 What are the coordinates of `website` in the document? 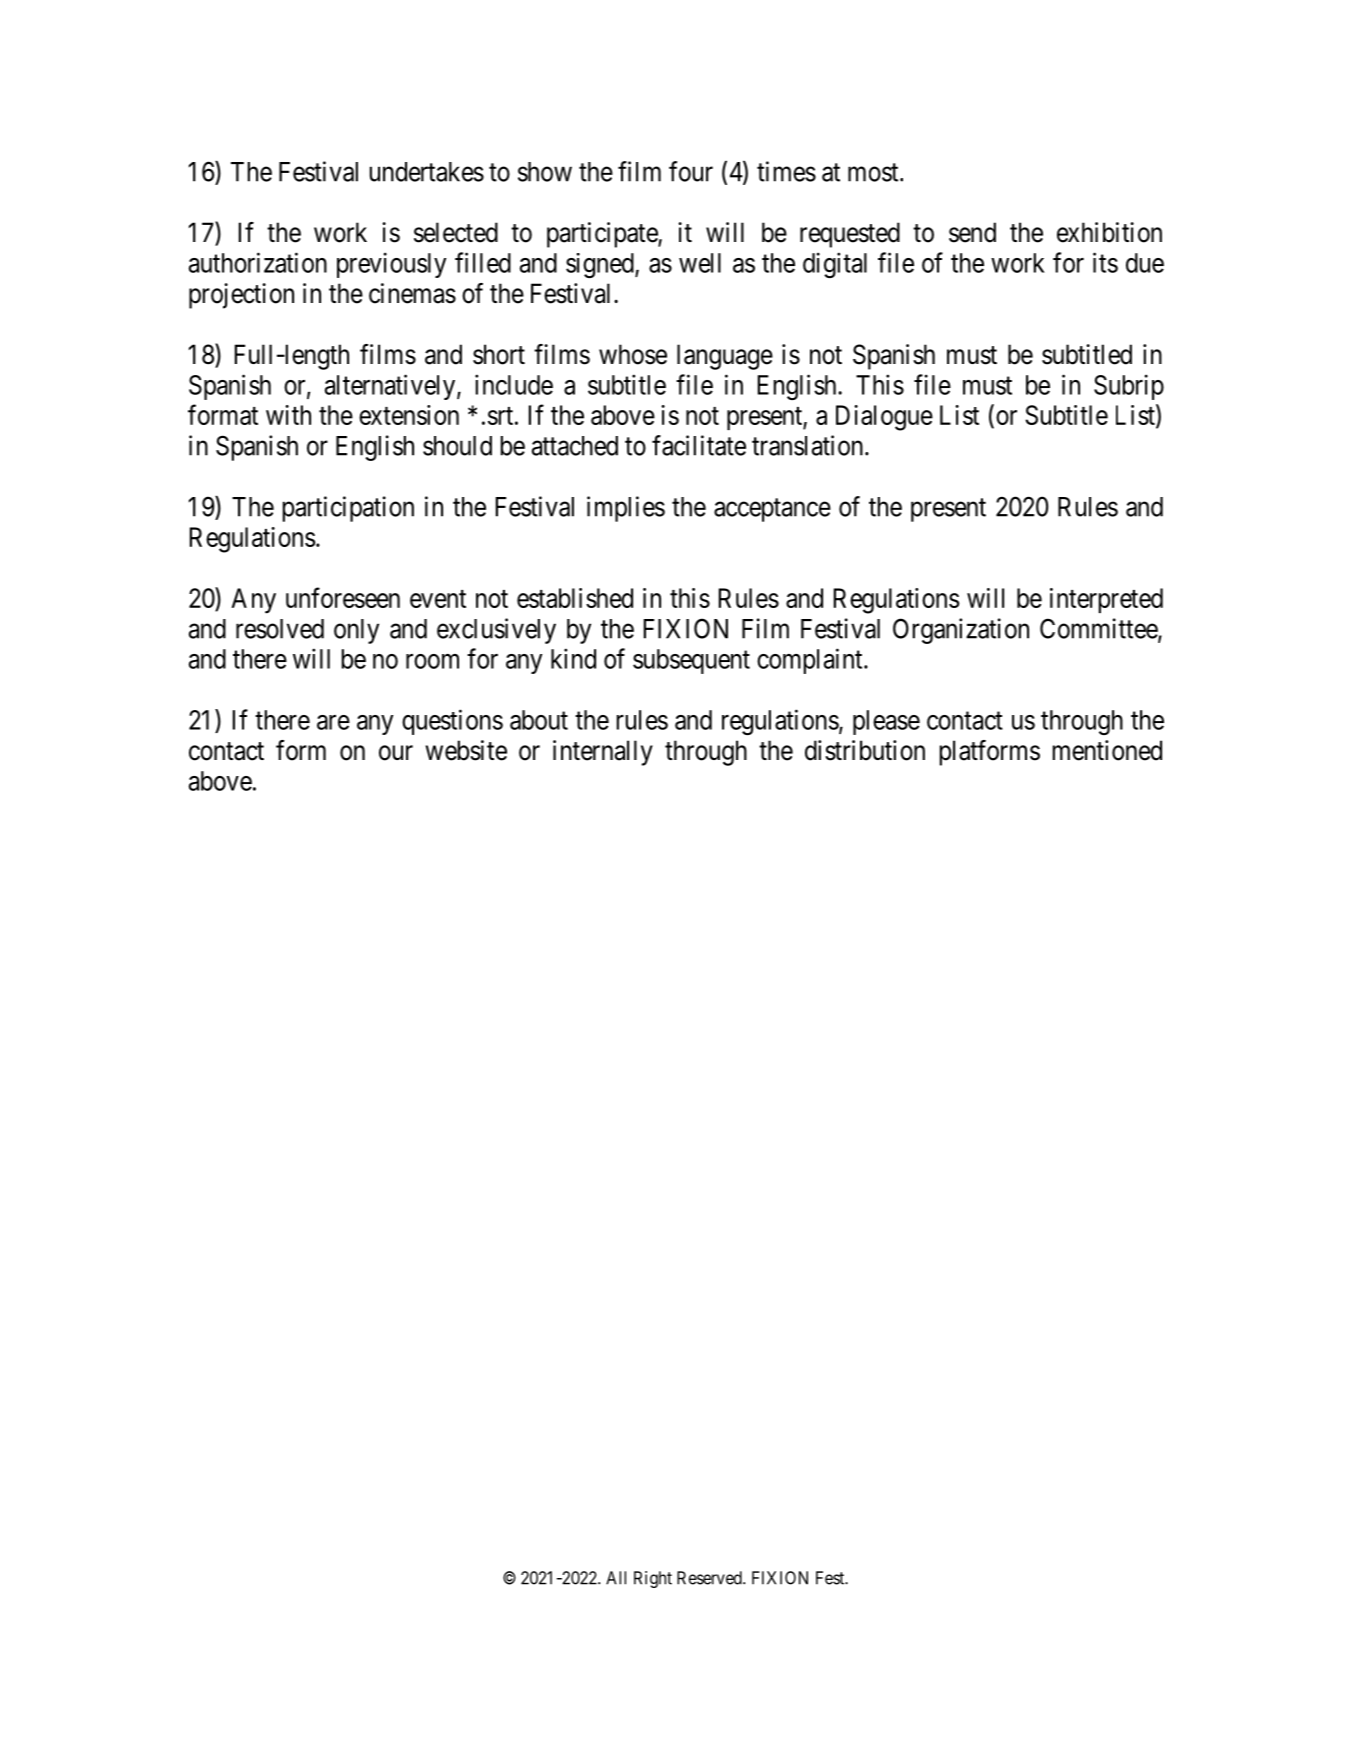 It's located at (466, 750).
